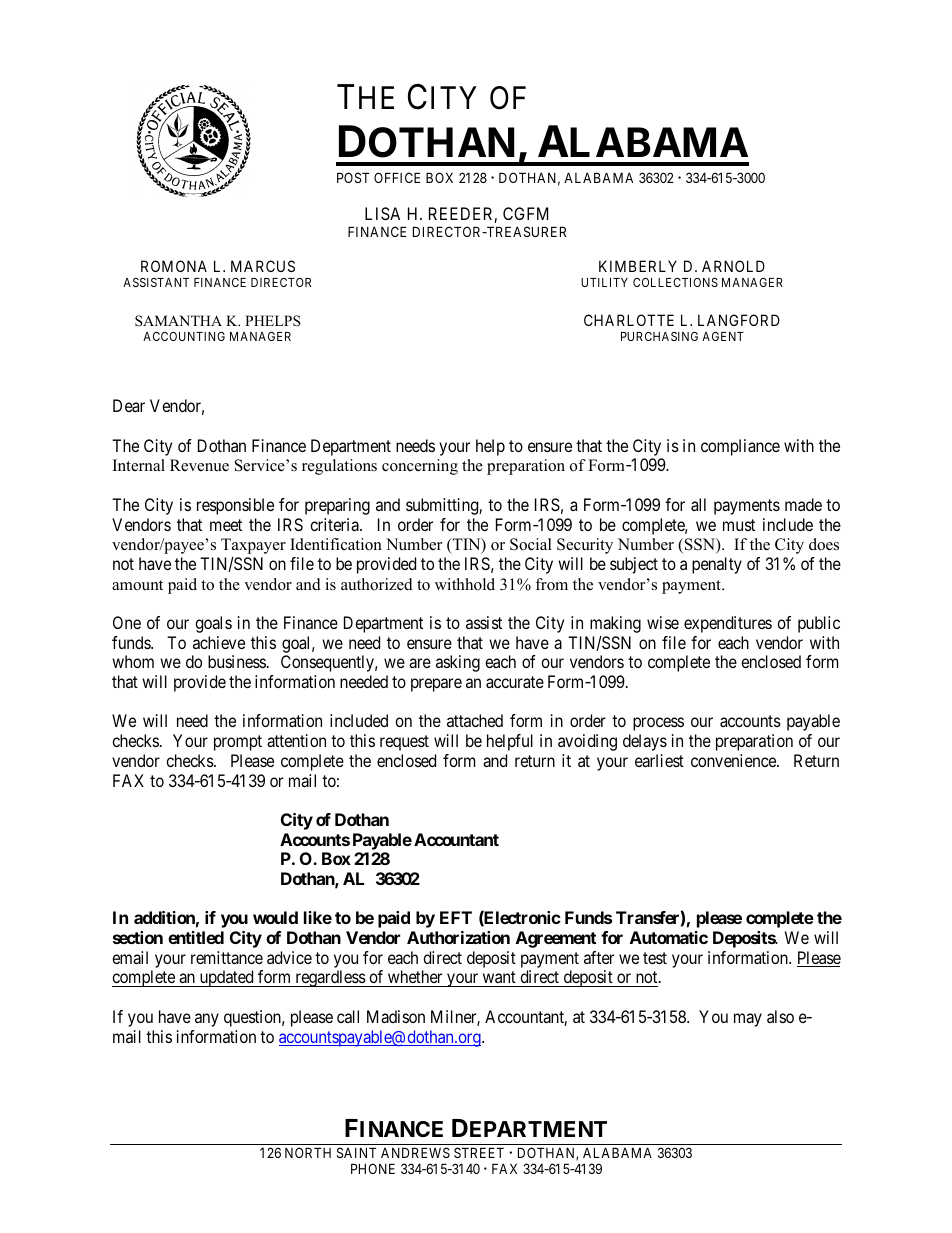 Image resolution: width=952 pixels, height=1233 pixels. Describe the element at coordinates (748, 1020) in the document. I see `may` at that location.
